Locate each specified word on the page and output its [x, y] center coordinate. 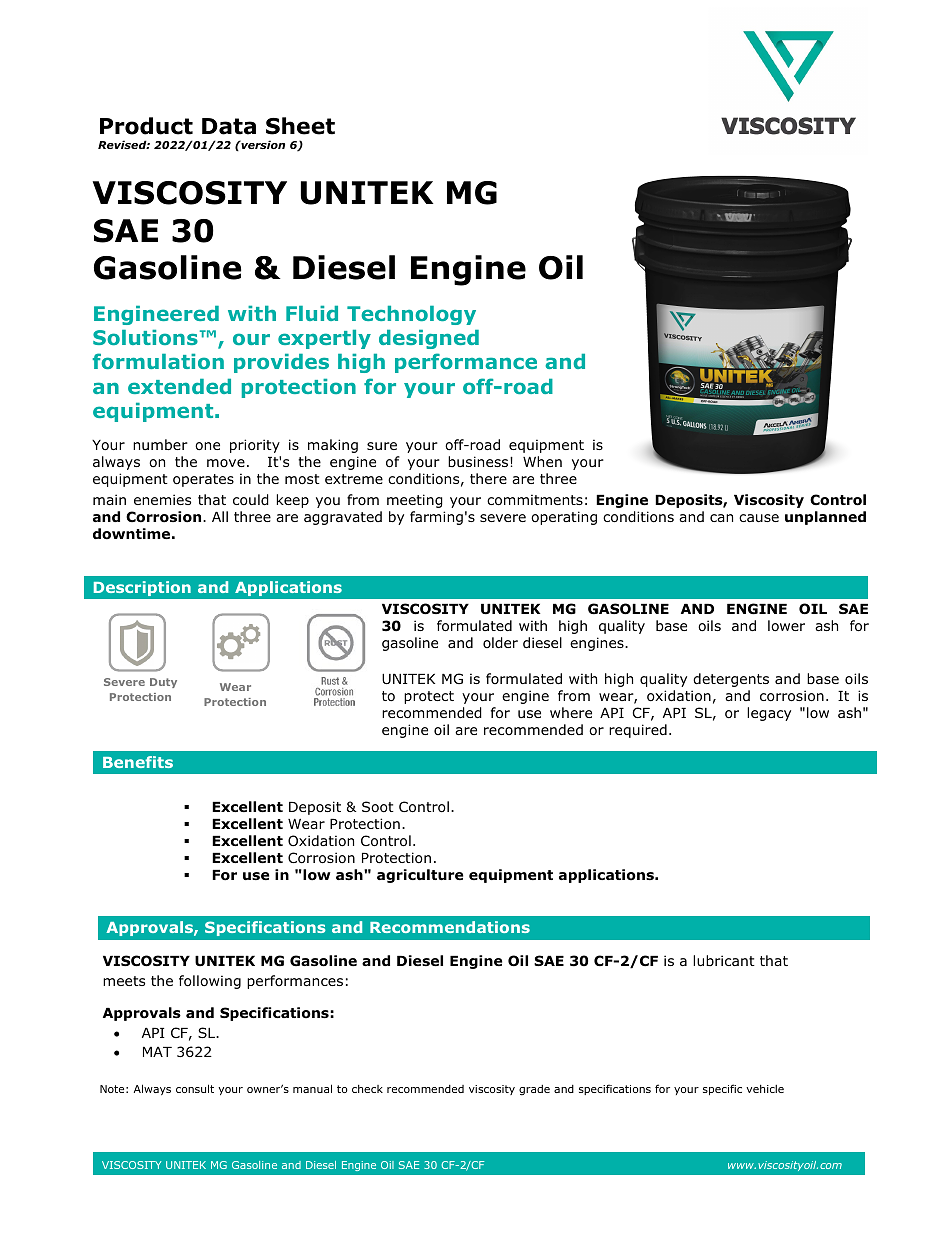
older [500, 643]
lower [786, 626]
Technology [411, 315]
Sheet [300, 126]
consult [195, 1088]
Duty [163, 683]
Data [229, 126]
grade [534, 1090]
